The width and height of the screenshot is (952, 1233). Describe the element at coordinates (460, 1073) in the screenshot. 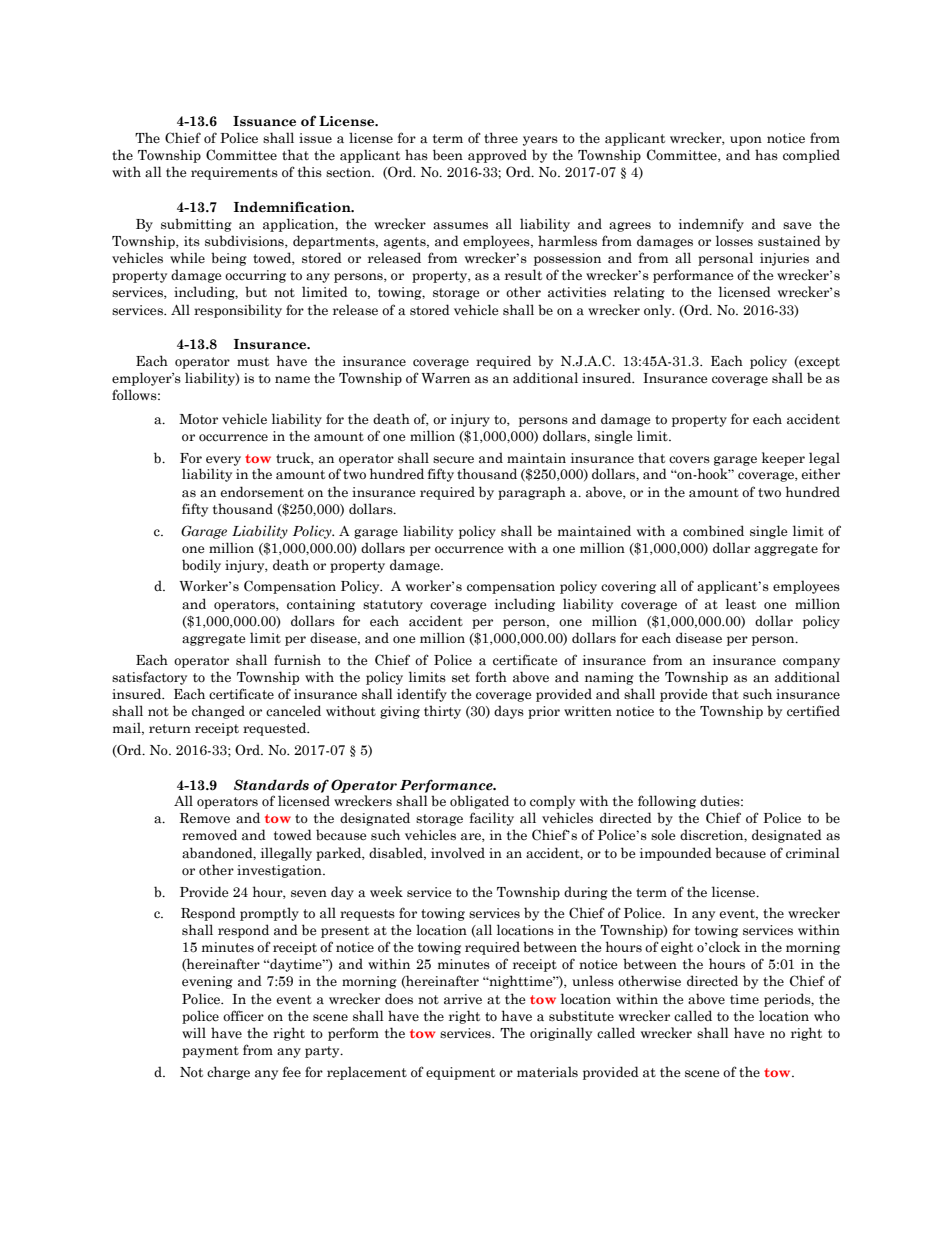

I see `equipment` at that location.
